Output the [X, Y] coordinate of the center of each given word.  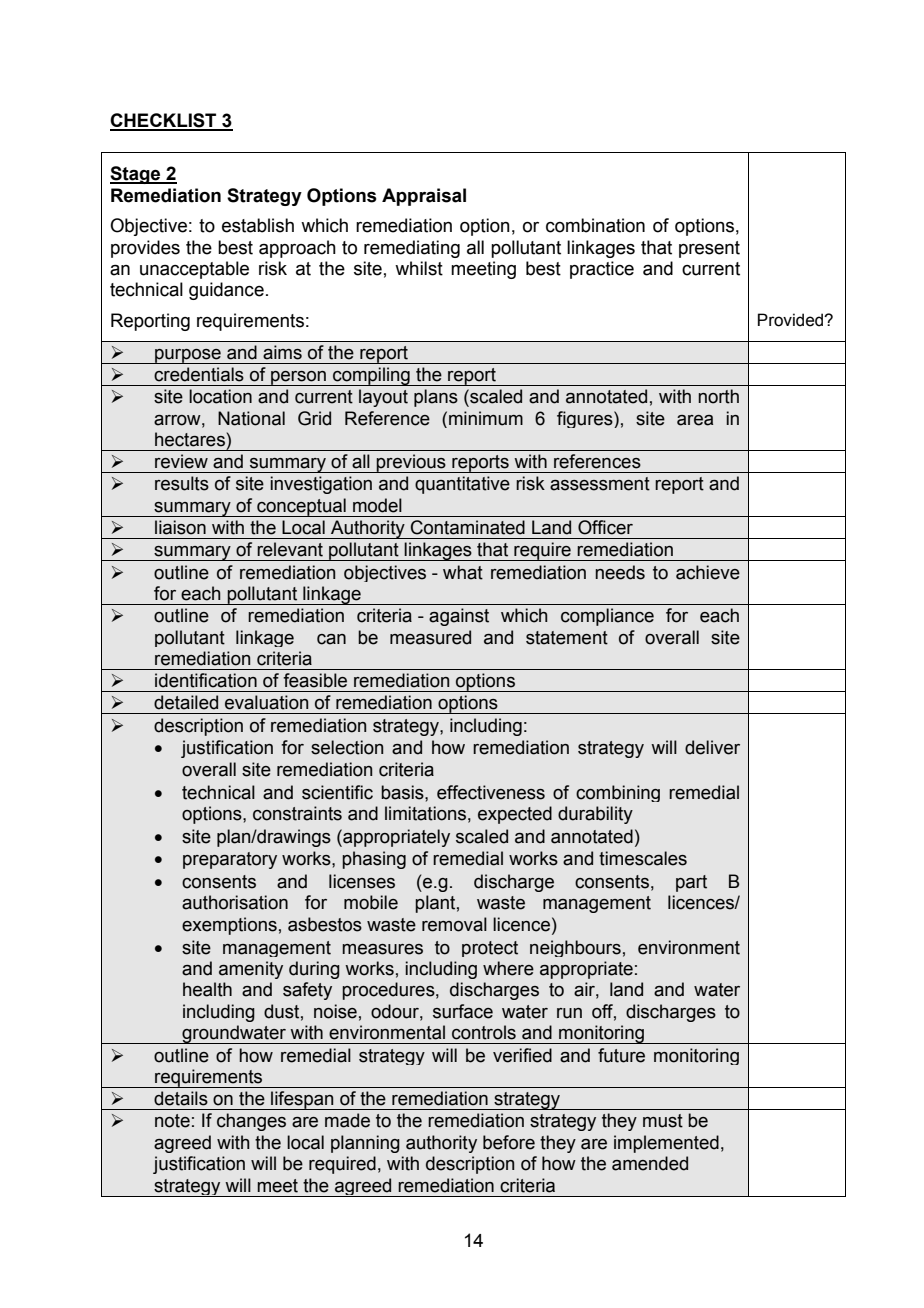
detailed [186, 702]
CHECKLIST [164, 121]
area [695, 420]
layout [383, 398]
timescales [643, 858]
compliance [607, 617]
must [663, 1121]
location [220, 396]
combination [595, 225]
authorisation [235, 902]
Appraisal [424, 197]
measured [430, 637]
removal [454, 924]
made [347, 1120]
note [172, 1121]
